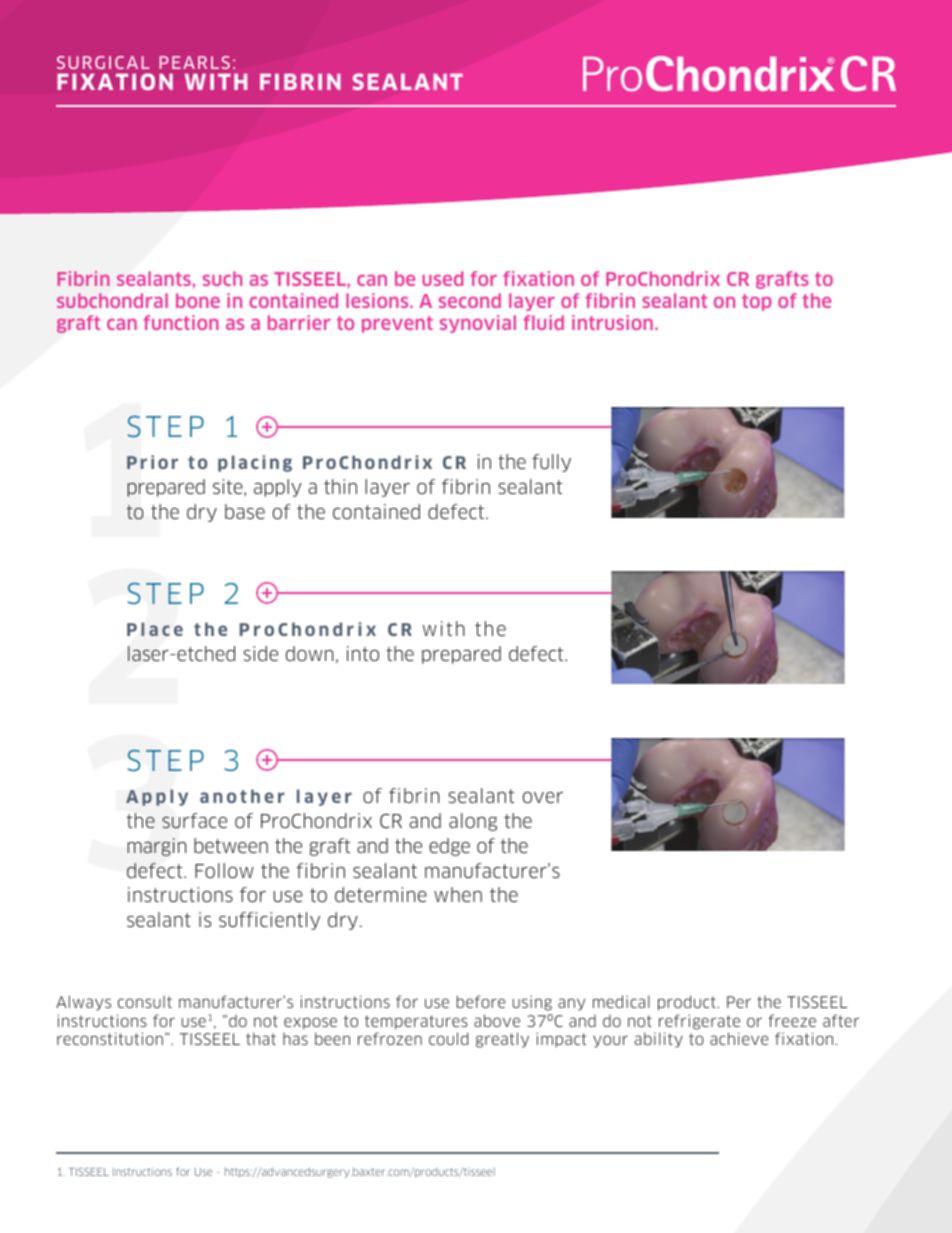  I want to click on used, so click(442, 278).
